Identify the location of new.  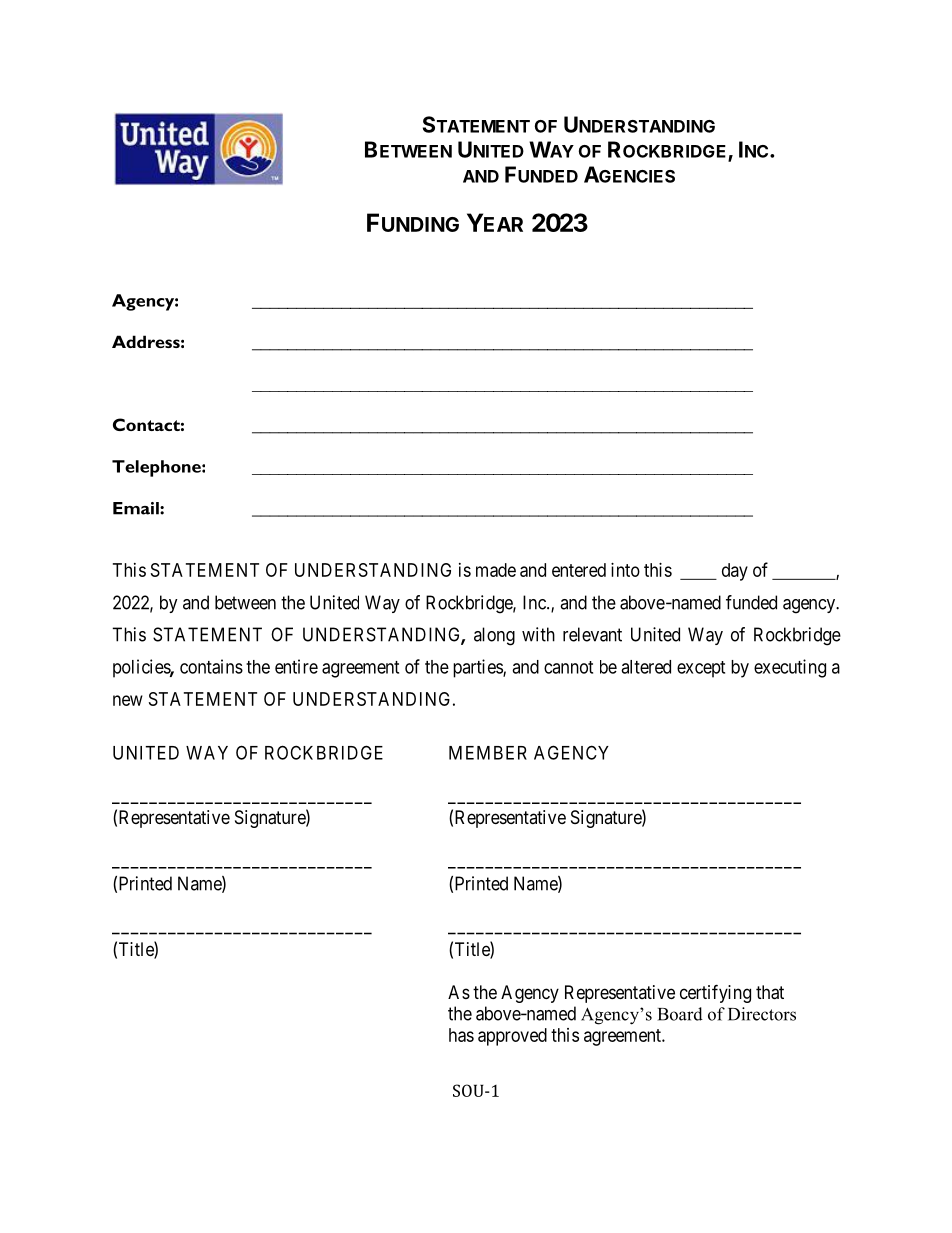
(128, 700).
